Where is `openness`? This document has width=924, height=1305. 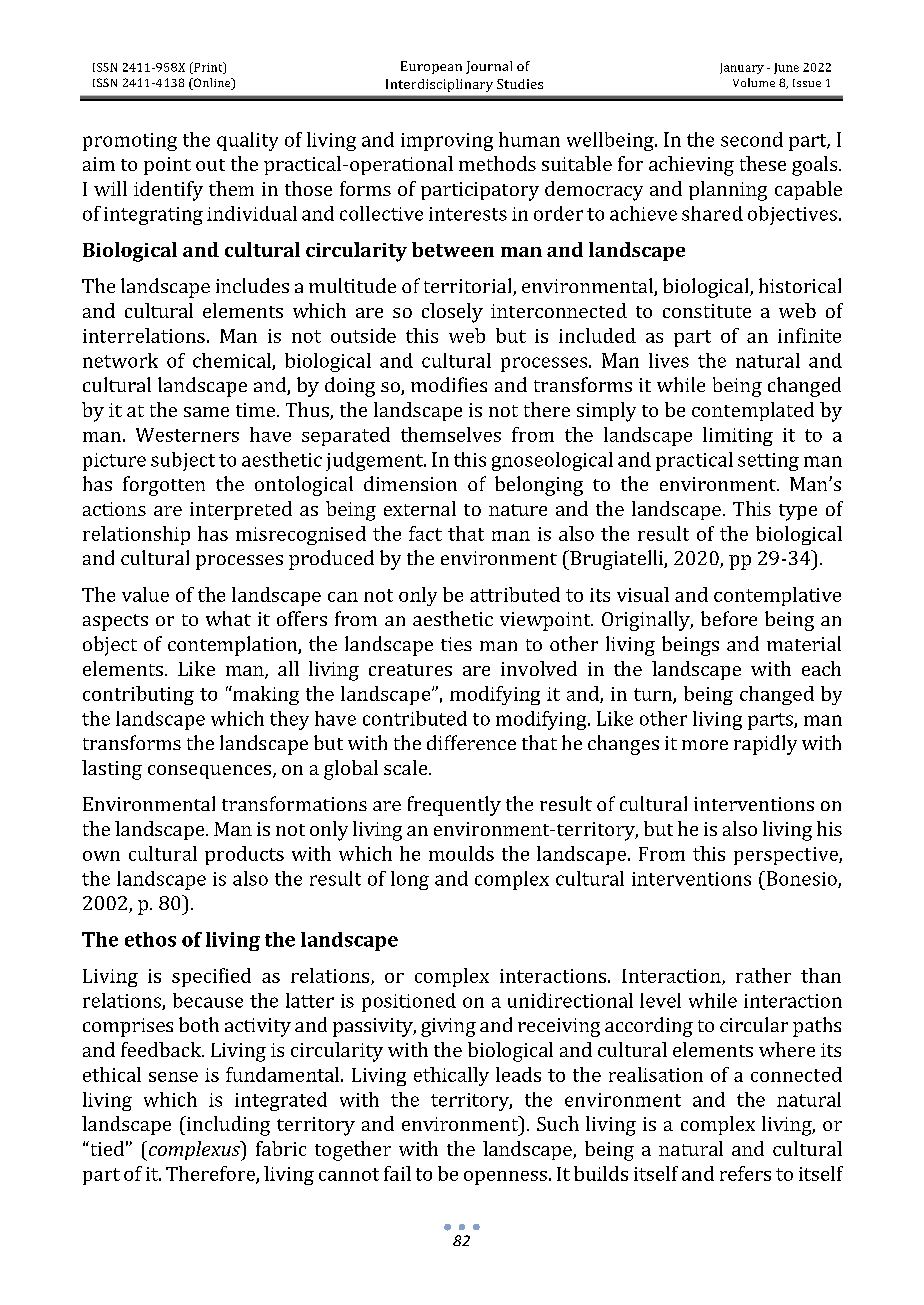
openness is located at coordinates (505, 1178).
